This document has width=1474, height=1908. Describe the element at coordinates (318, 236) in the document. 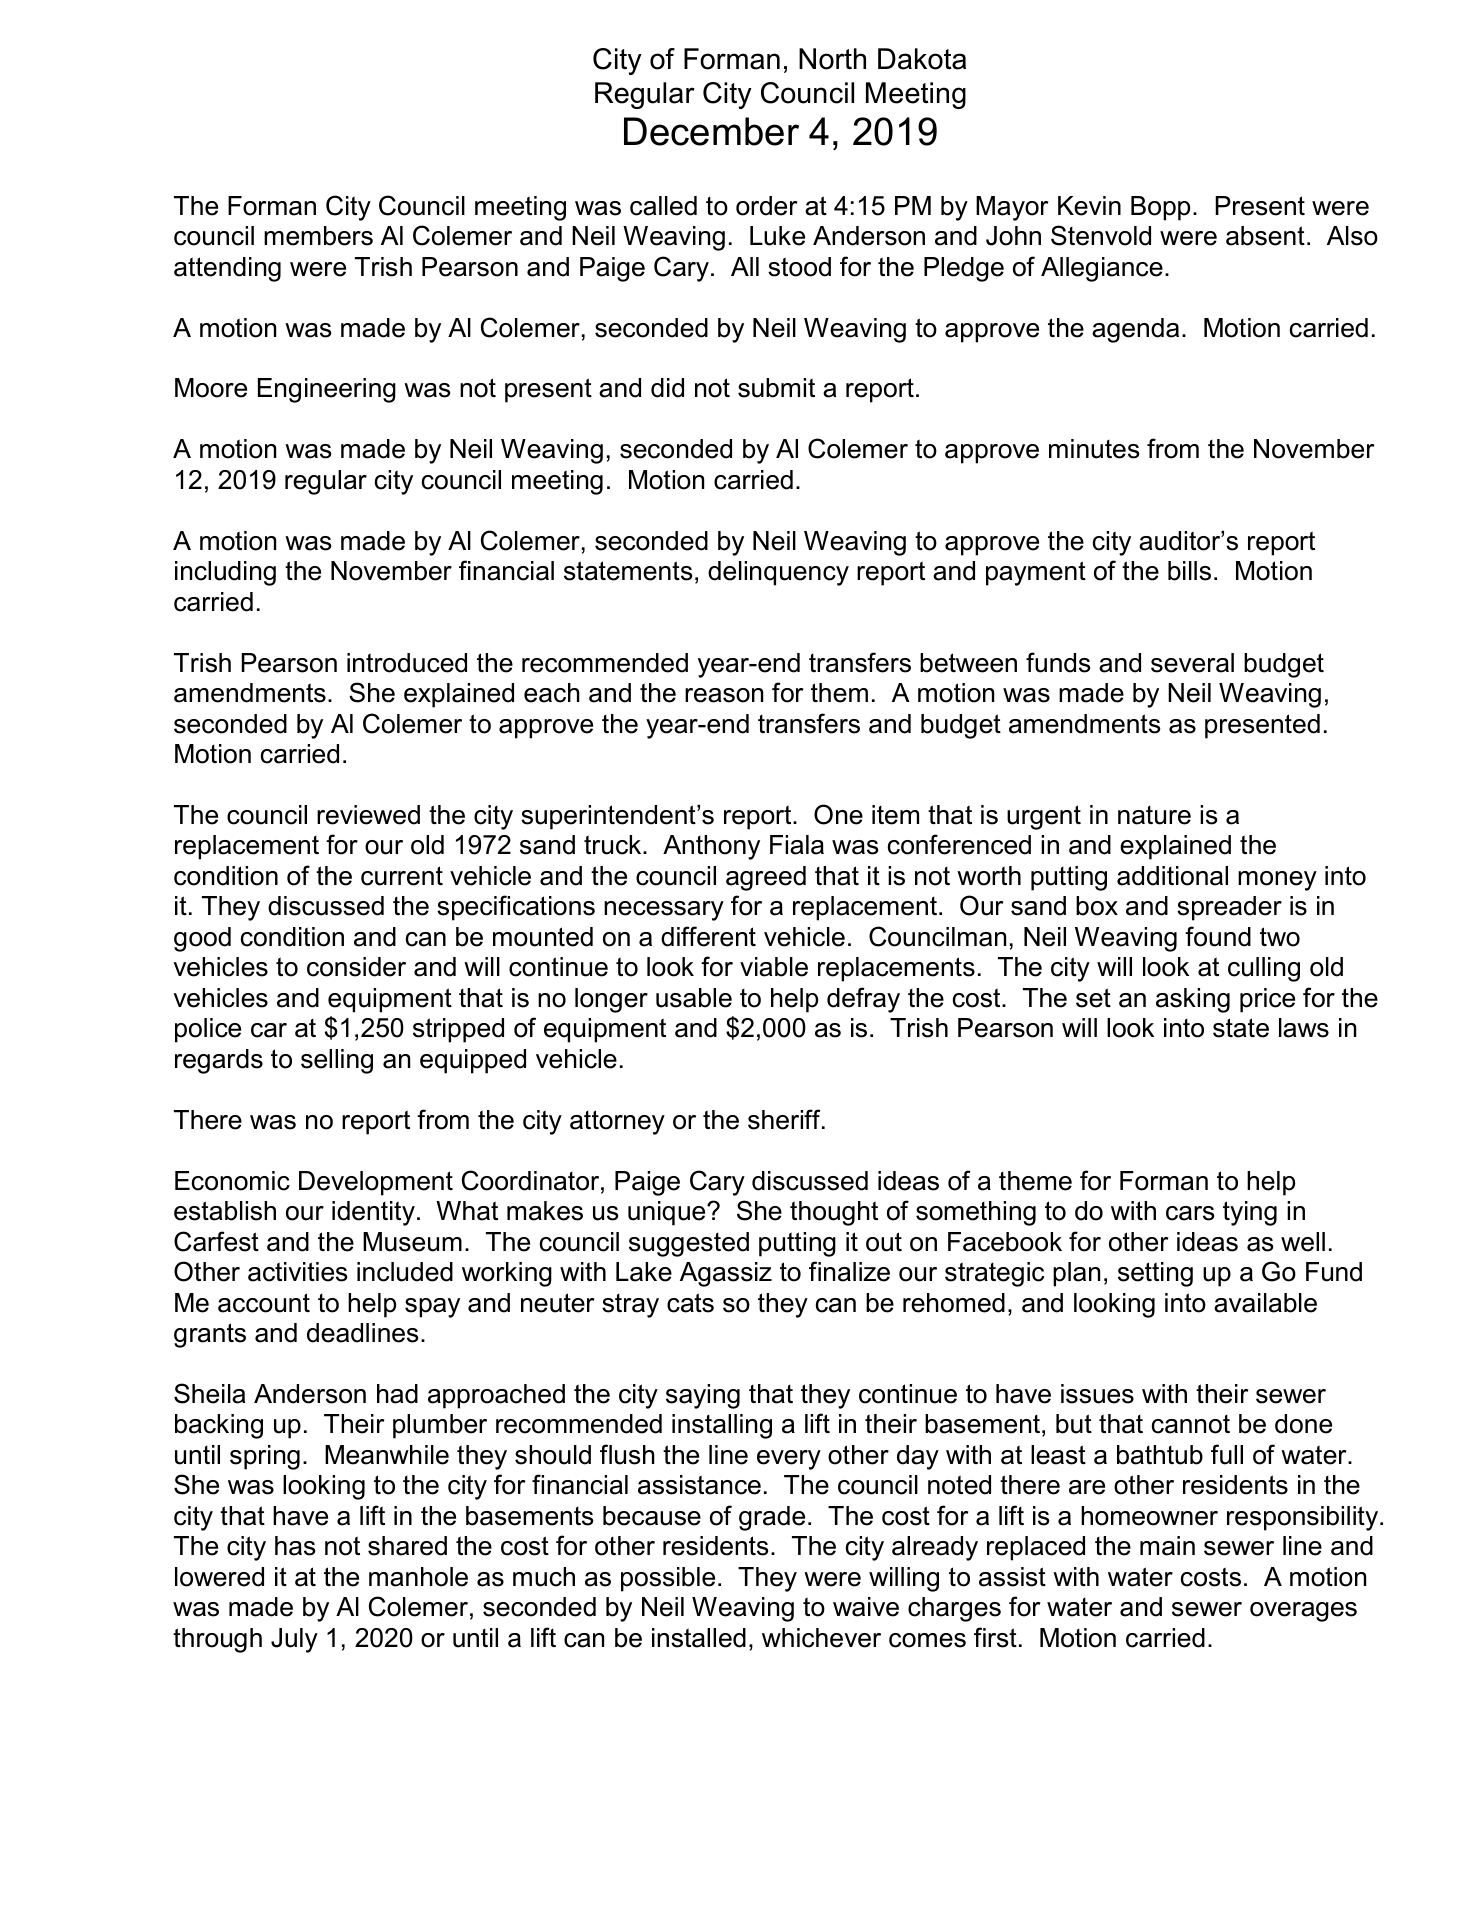

I see `members` at that location.
